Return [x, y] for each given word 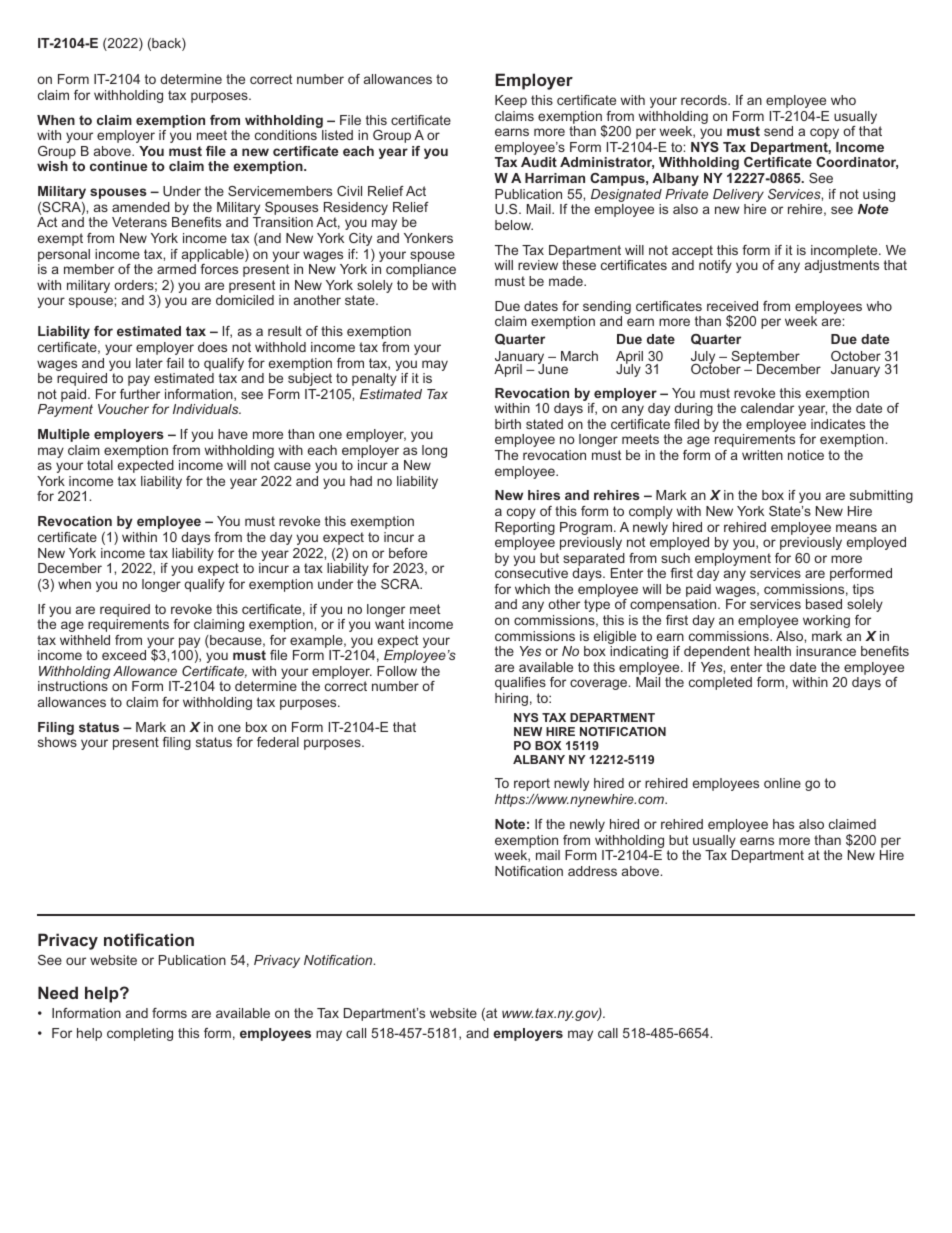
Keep [511, 101]
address [592, 871]
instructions [73, 686]
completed [720, 683]
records [705, 100]
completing [140, 1034]
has [783, 824]
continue [118, 166]
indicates [838, 424]
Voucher [123, 409]
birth [508, 424]
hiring [511, 699]
